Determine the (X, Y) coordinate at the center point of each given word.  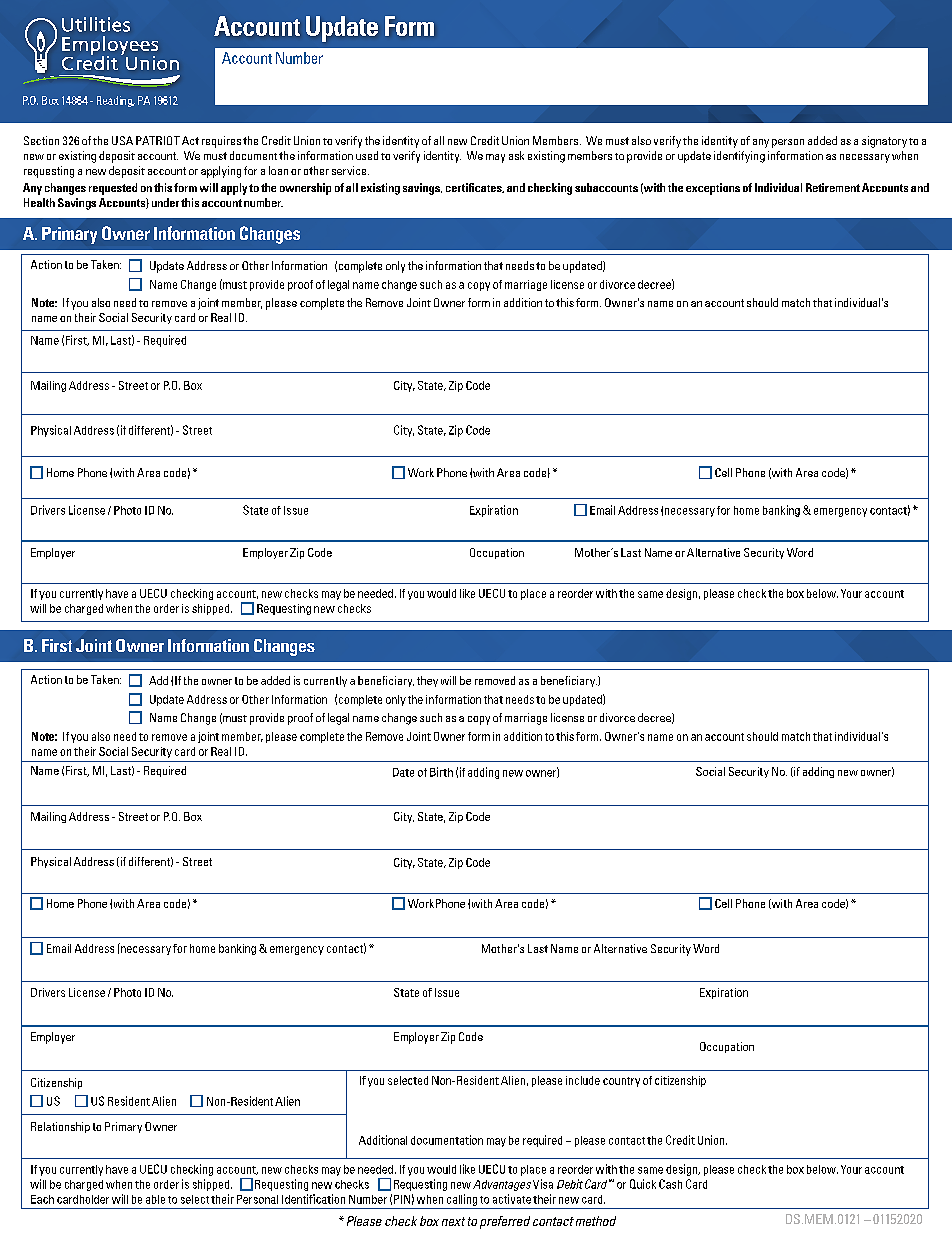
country (621, 1082)
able (155, 1199)
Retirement (833, 187)
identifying (739, 157)
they (427, 681)
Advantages (502, 1185)
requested (113, 189)
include (583, 1080)
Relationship (60, 1127)
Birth (441, 772)
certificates (475, 188)
